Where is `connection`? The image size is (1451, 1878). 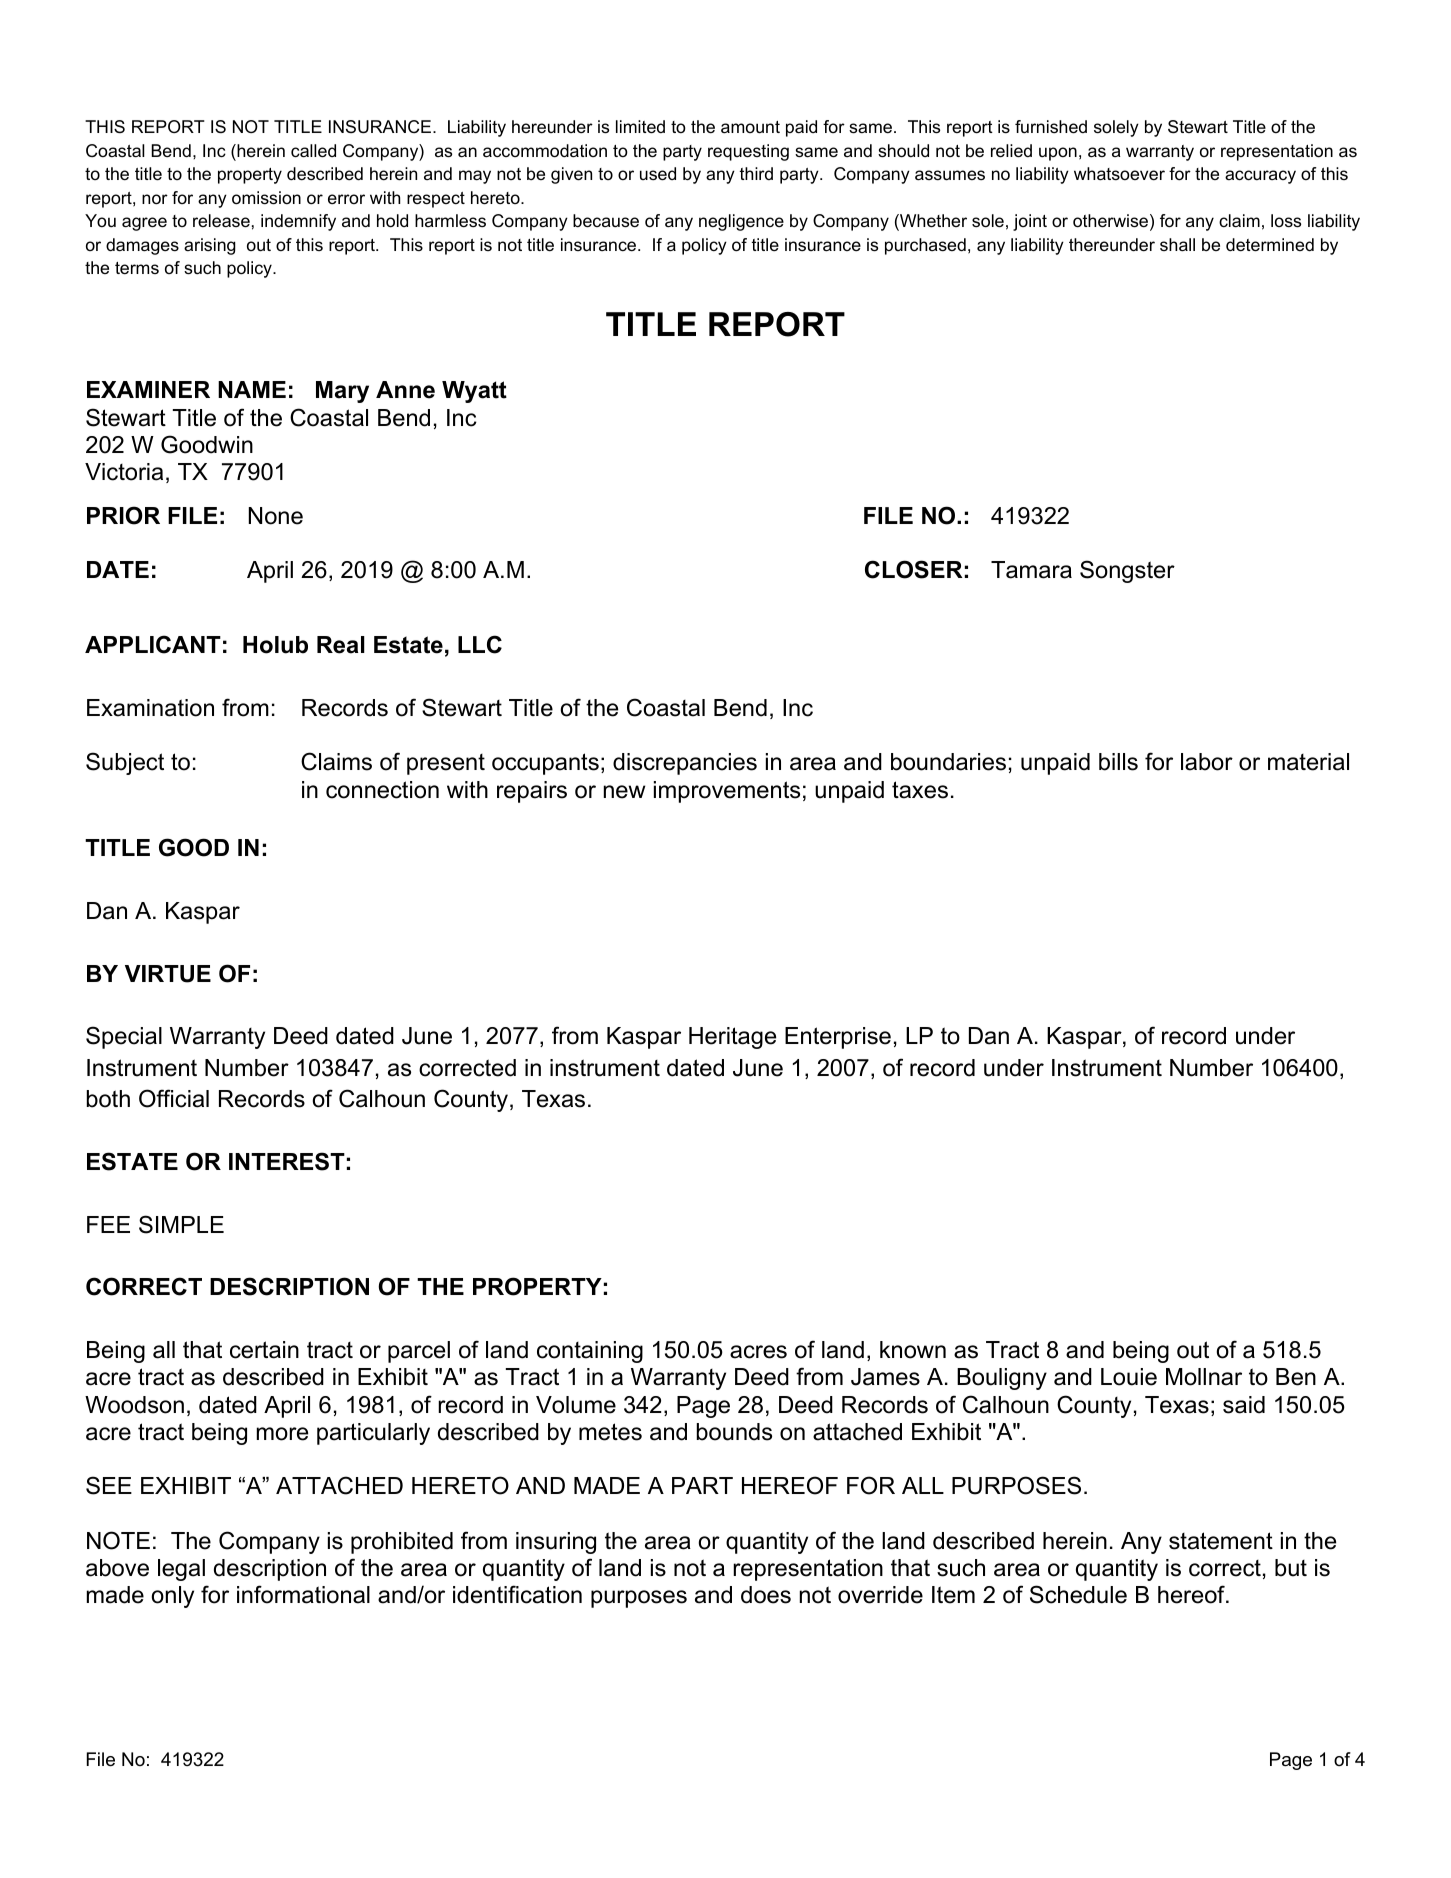 connection is located at coordinates (382, 790).
